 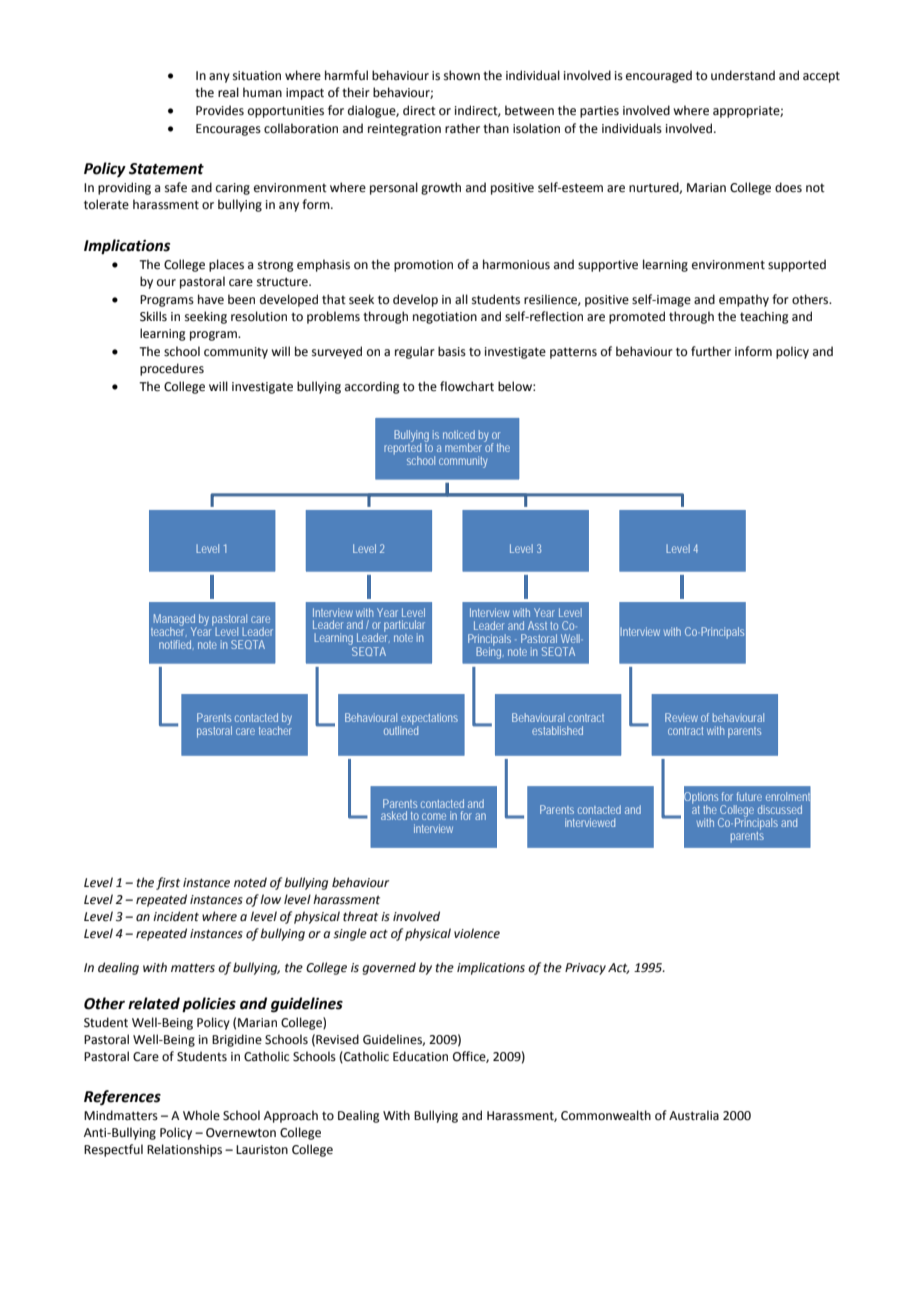 I want to click on first, so click(x=168, y=883).
